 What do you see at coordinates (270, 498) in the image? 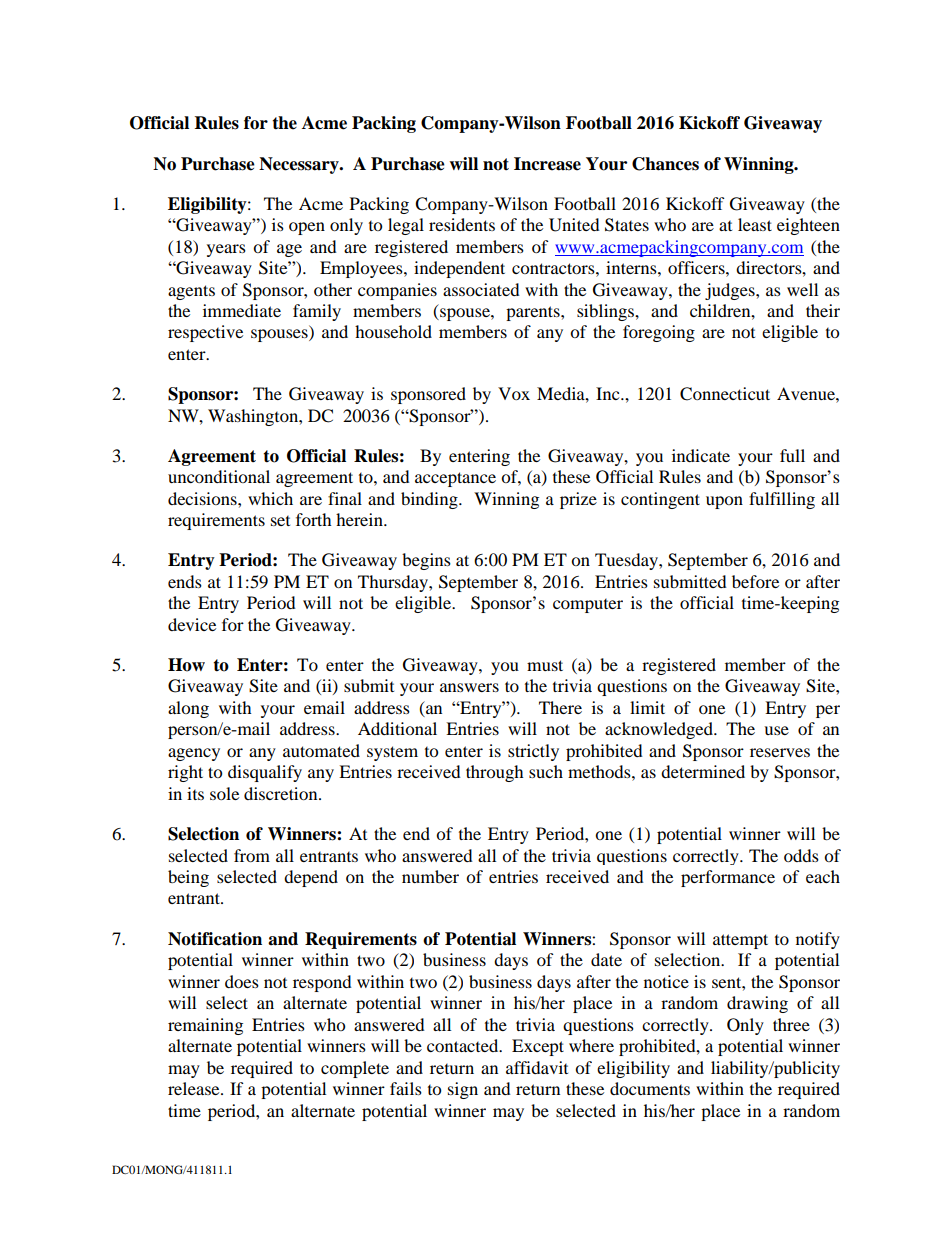
I see `which` at bounding box center [270, 498].
